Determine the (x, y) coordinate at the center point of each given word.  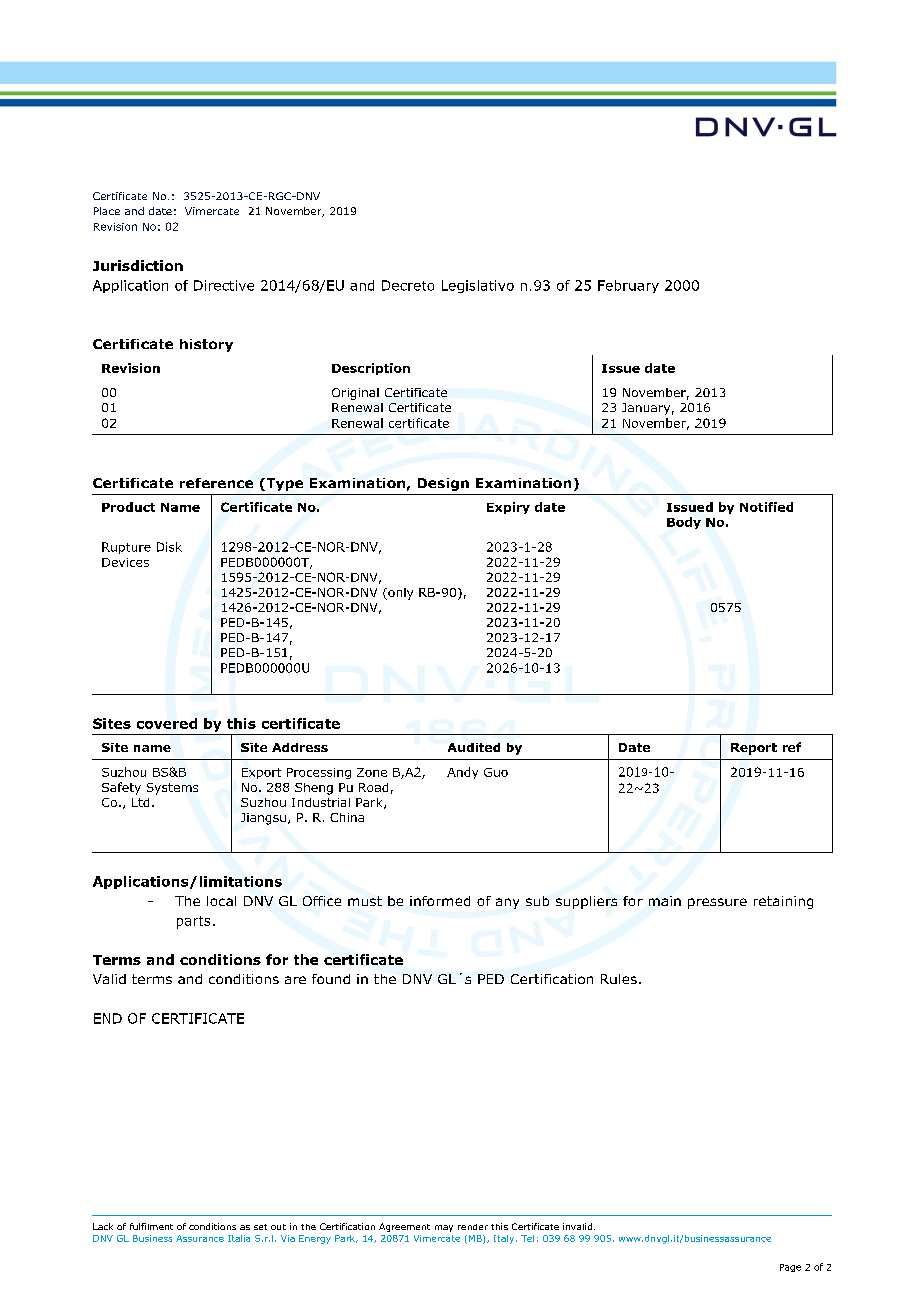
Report (754, 749)
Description (371, 369)
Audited (474, 747)
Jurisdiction (138, 265)
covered (167, 723)
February (628, 286)
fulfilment (151, 1226)
